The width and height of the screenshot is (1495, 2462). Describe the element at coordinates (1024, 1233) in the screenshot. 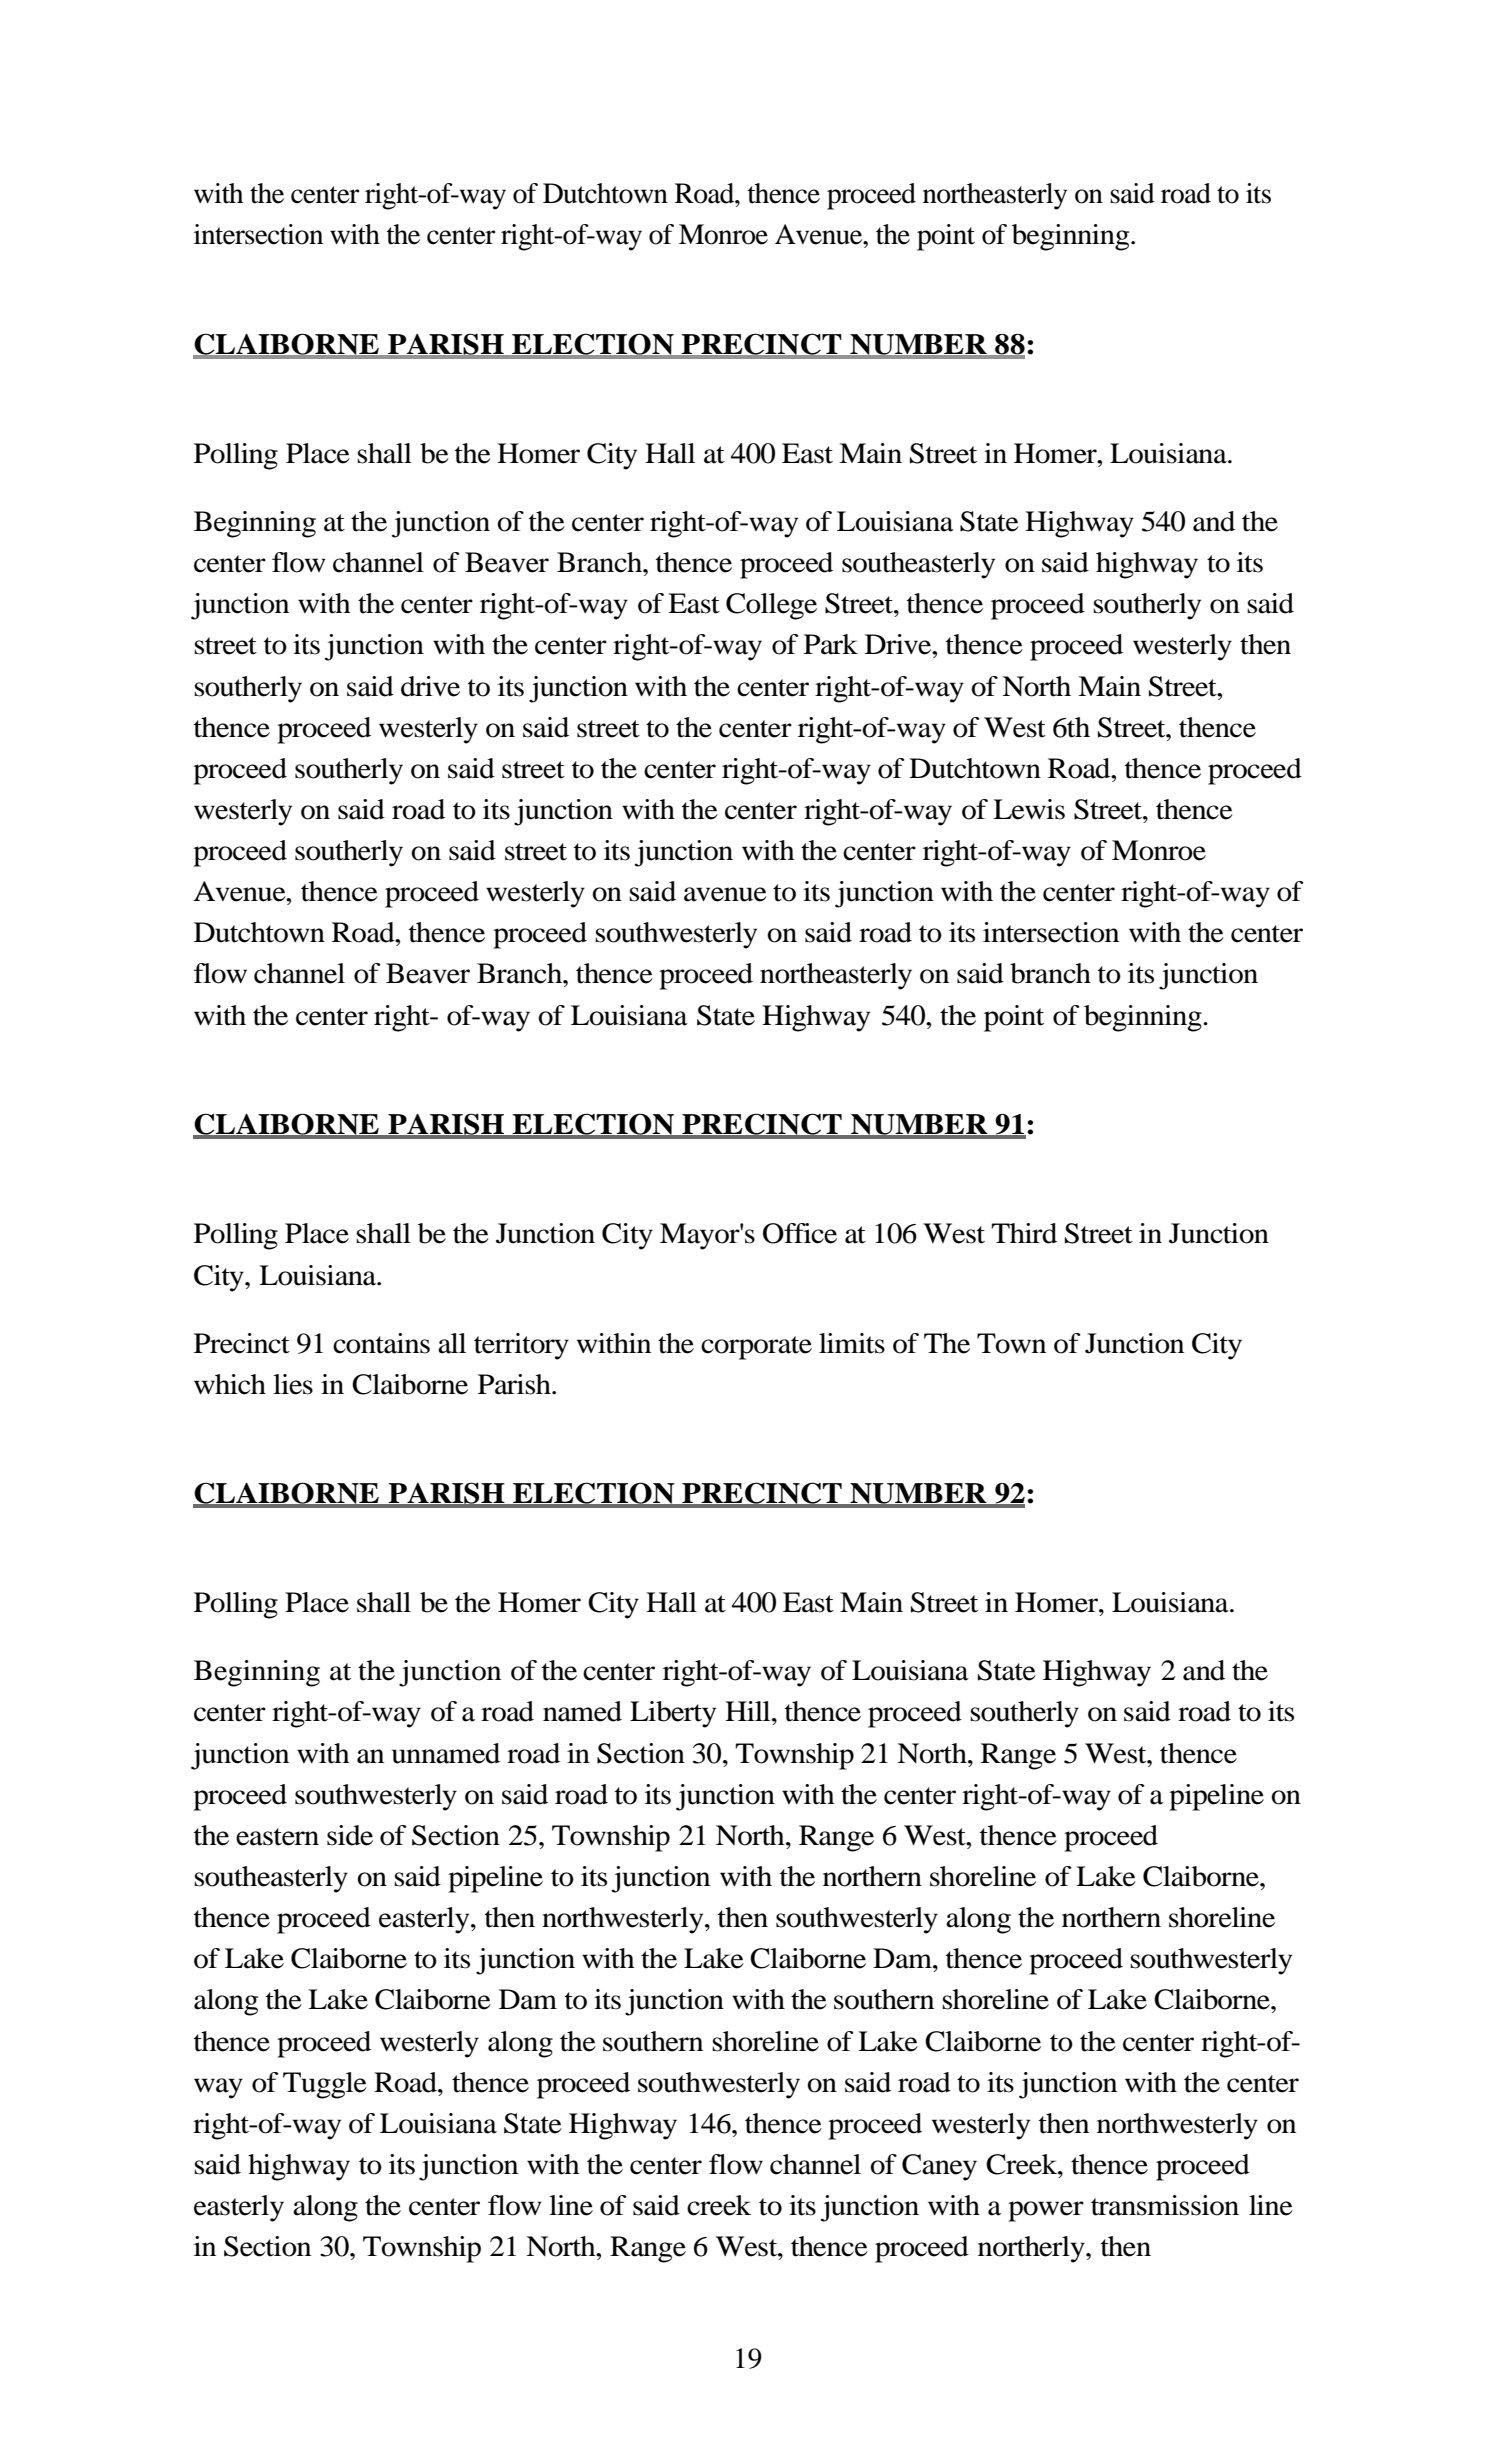

I see `Third` at that location.
